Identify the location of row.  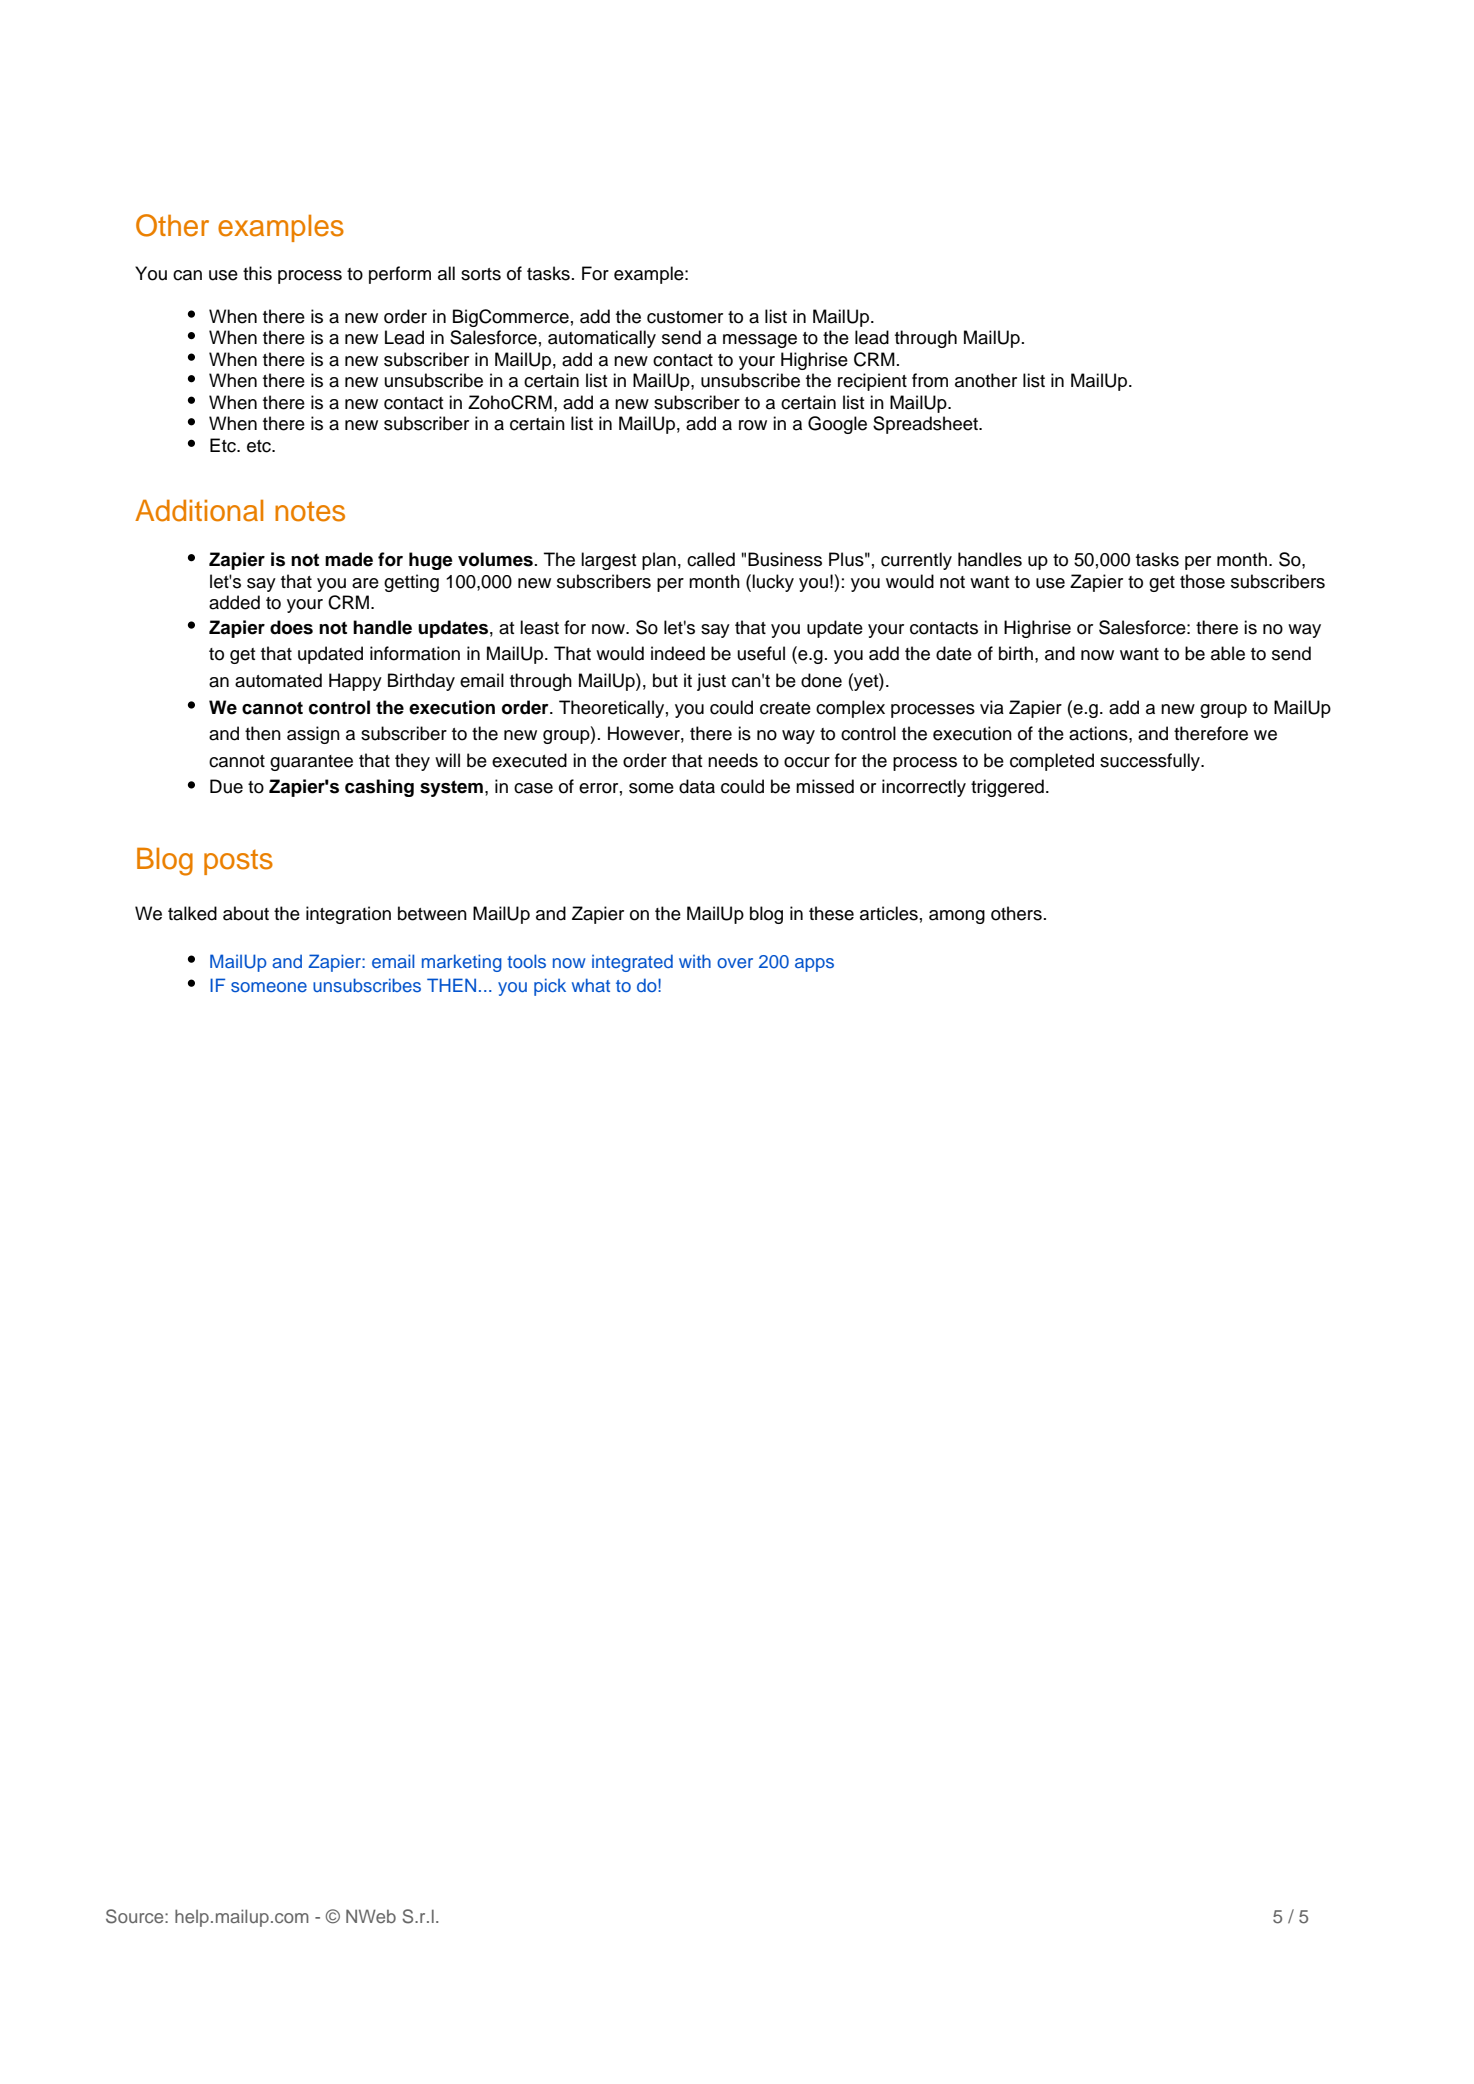
(753, 425).
